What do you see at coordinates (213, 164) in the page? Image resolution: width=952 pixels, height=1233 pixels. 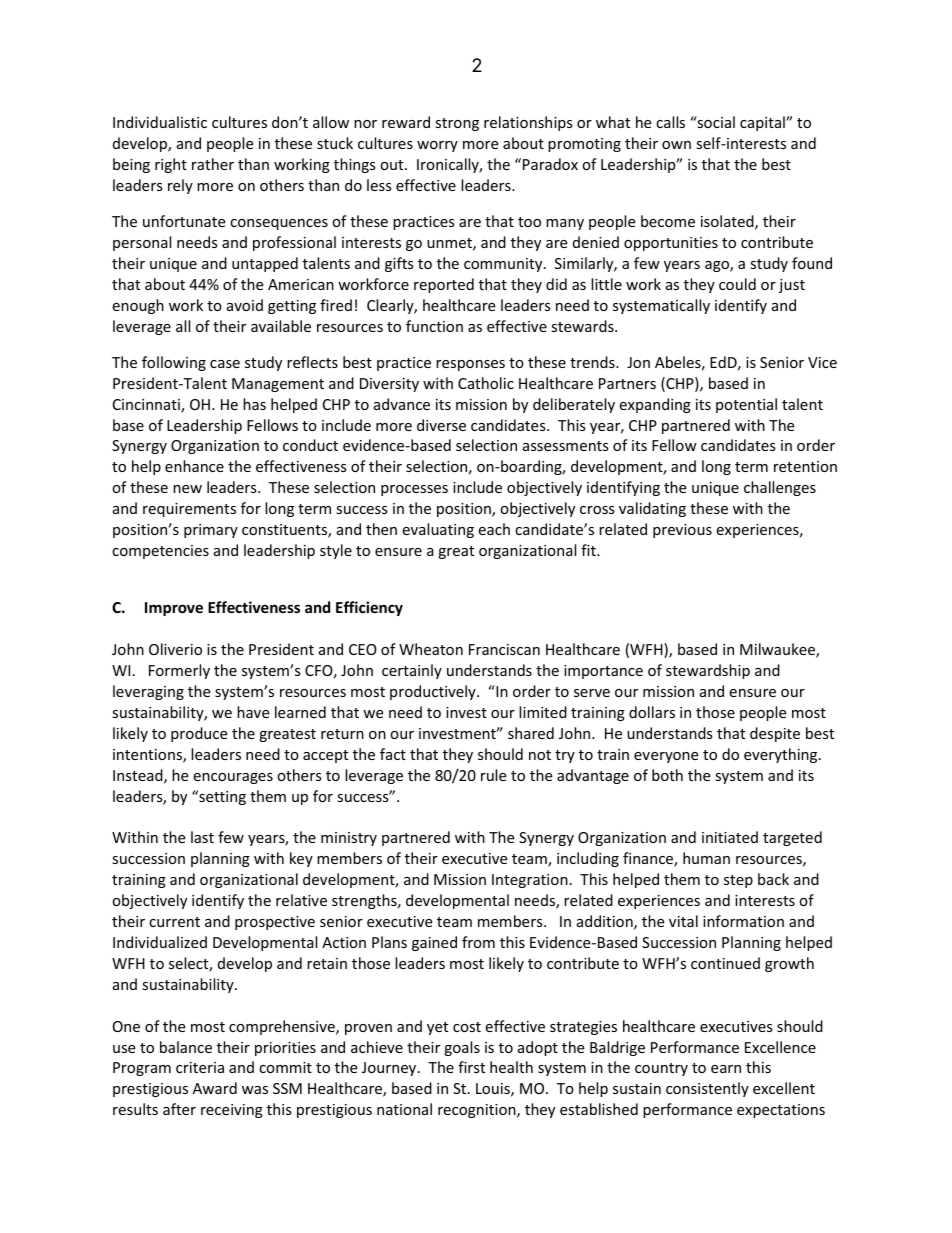 I see `rather` at bounding box center [213, 164].
